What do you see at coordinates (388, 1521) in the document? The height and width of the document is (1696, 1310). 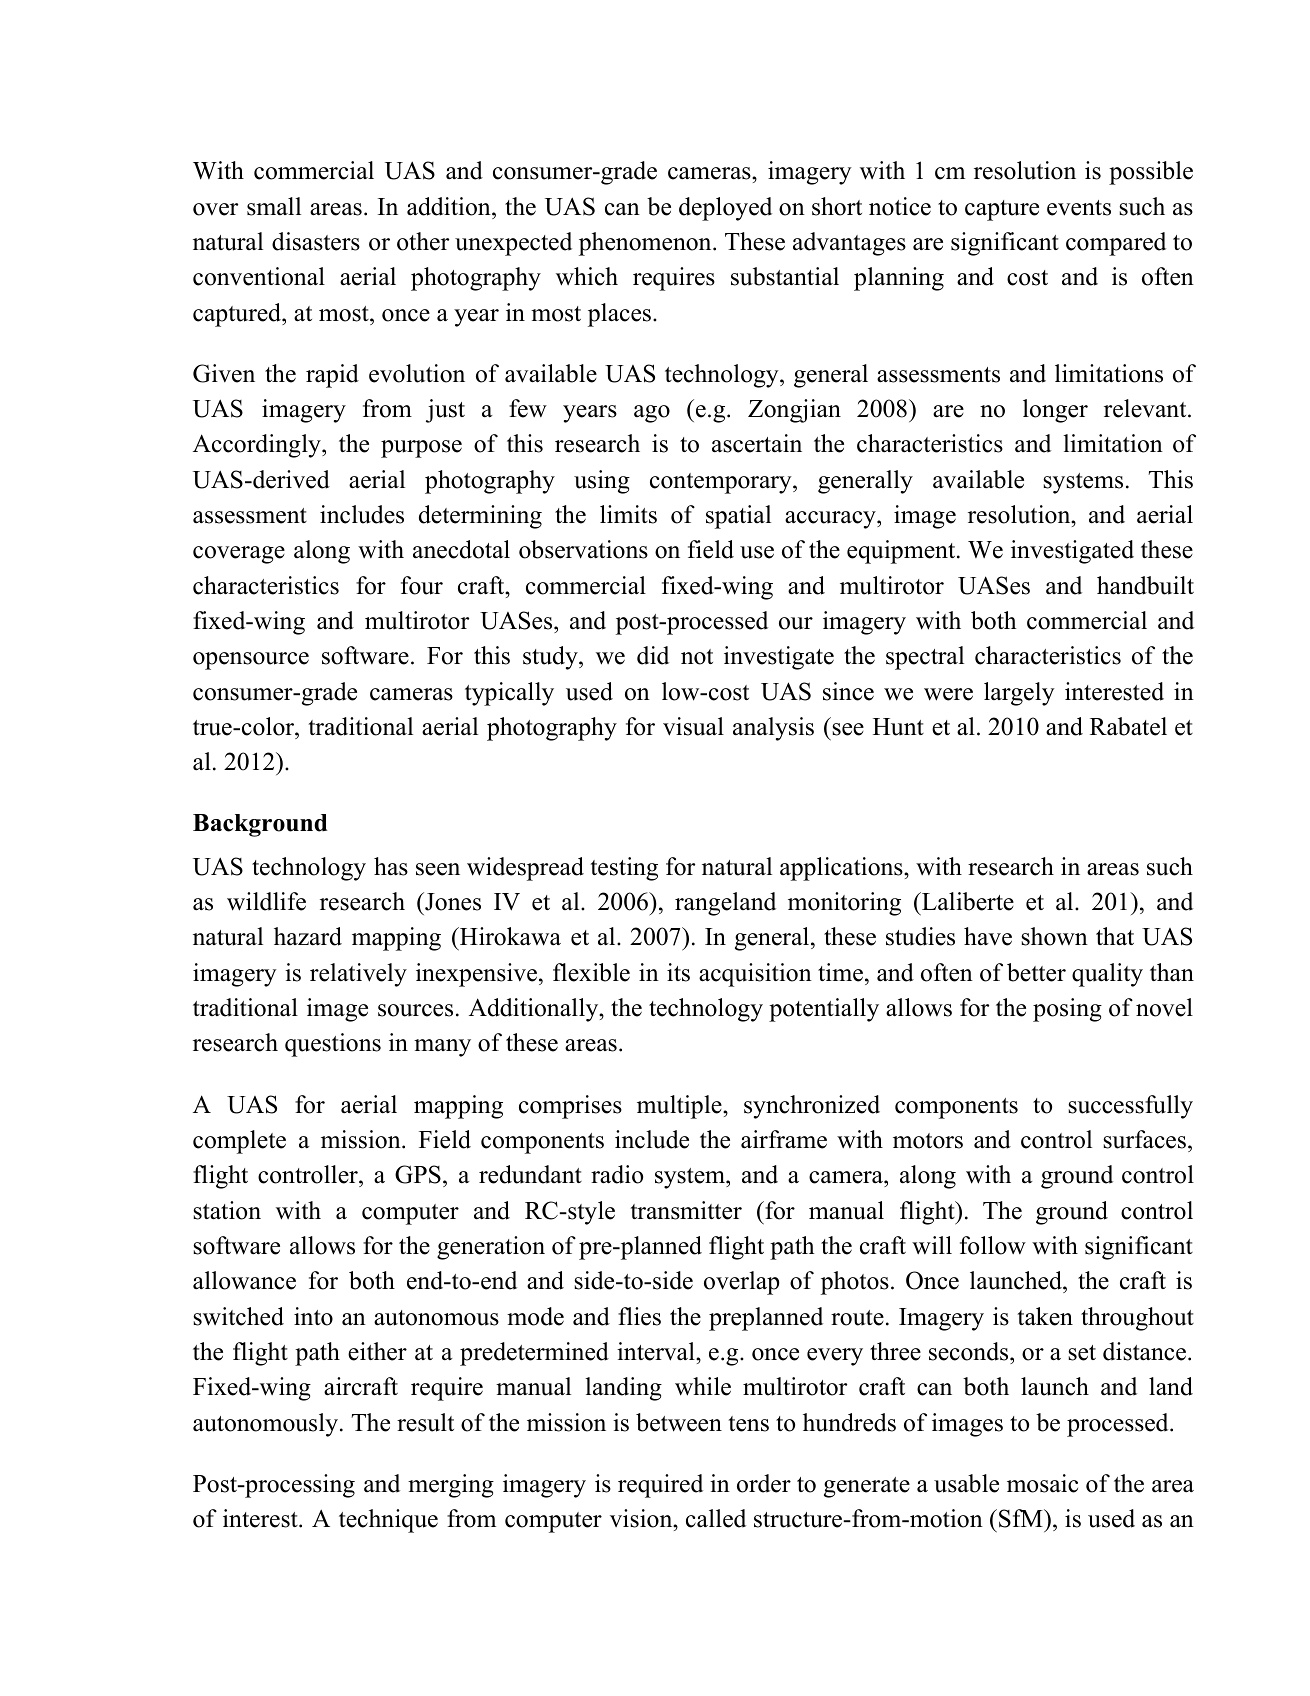 I see `technique` at bounding box center [388, 1521].
